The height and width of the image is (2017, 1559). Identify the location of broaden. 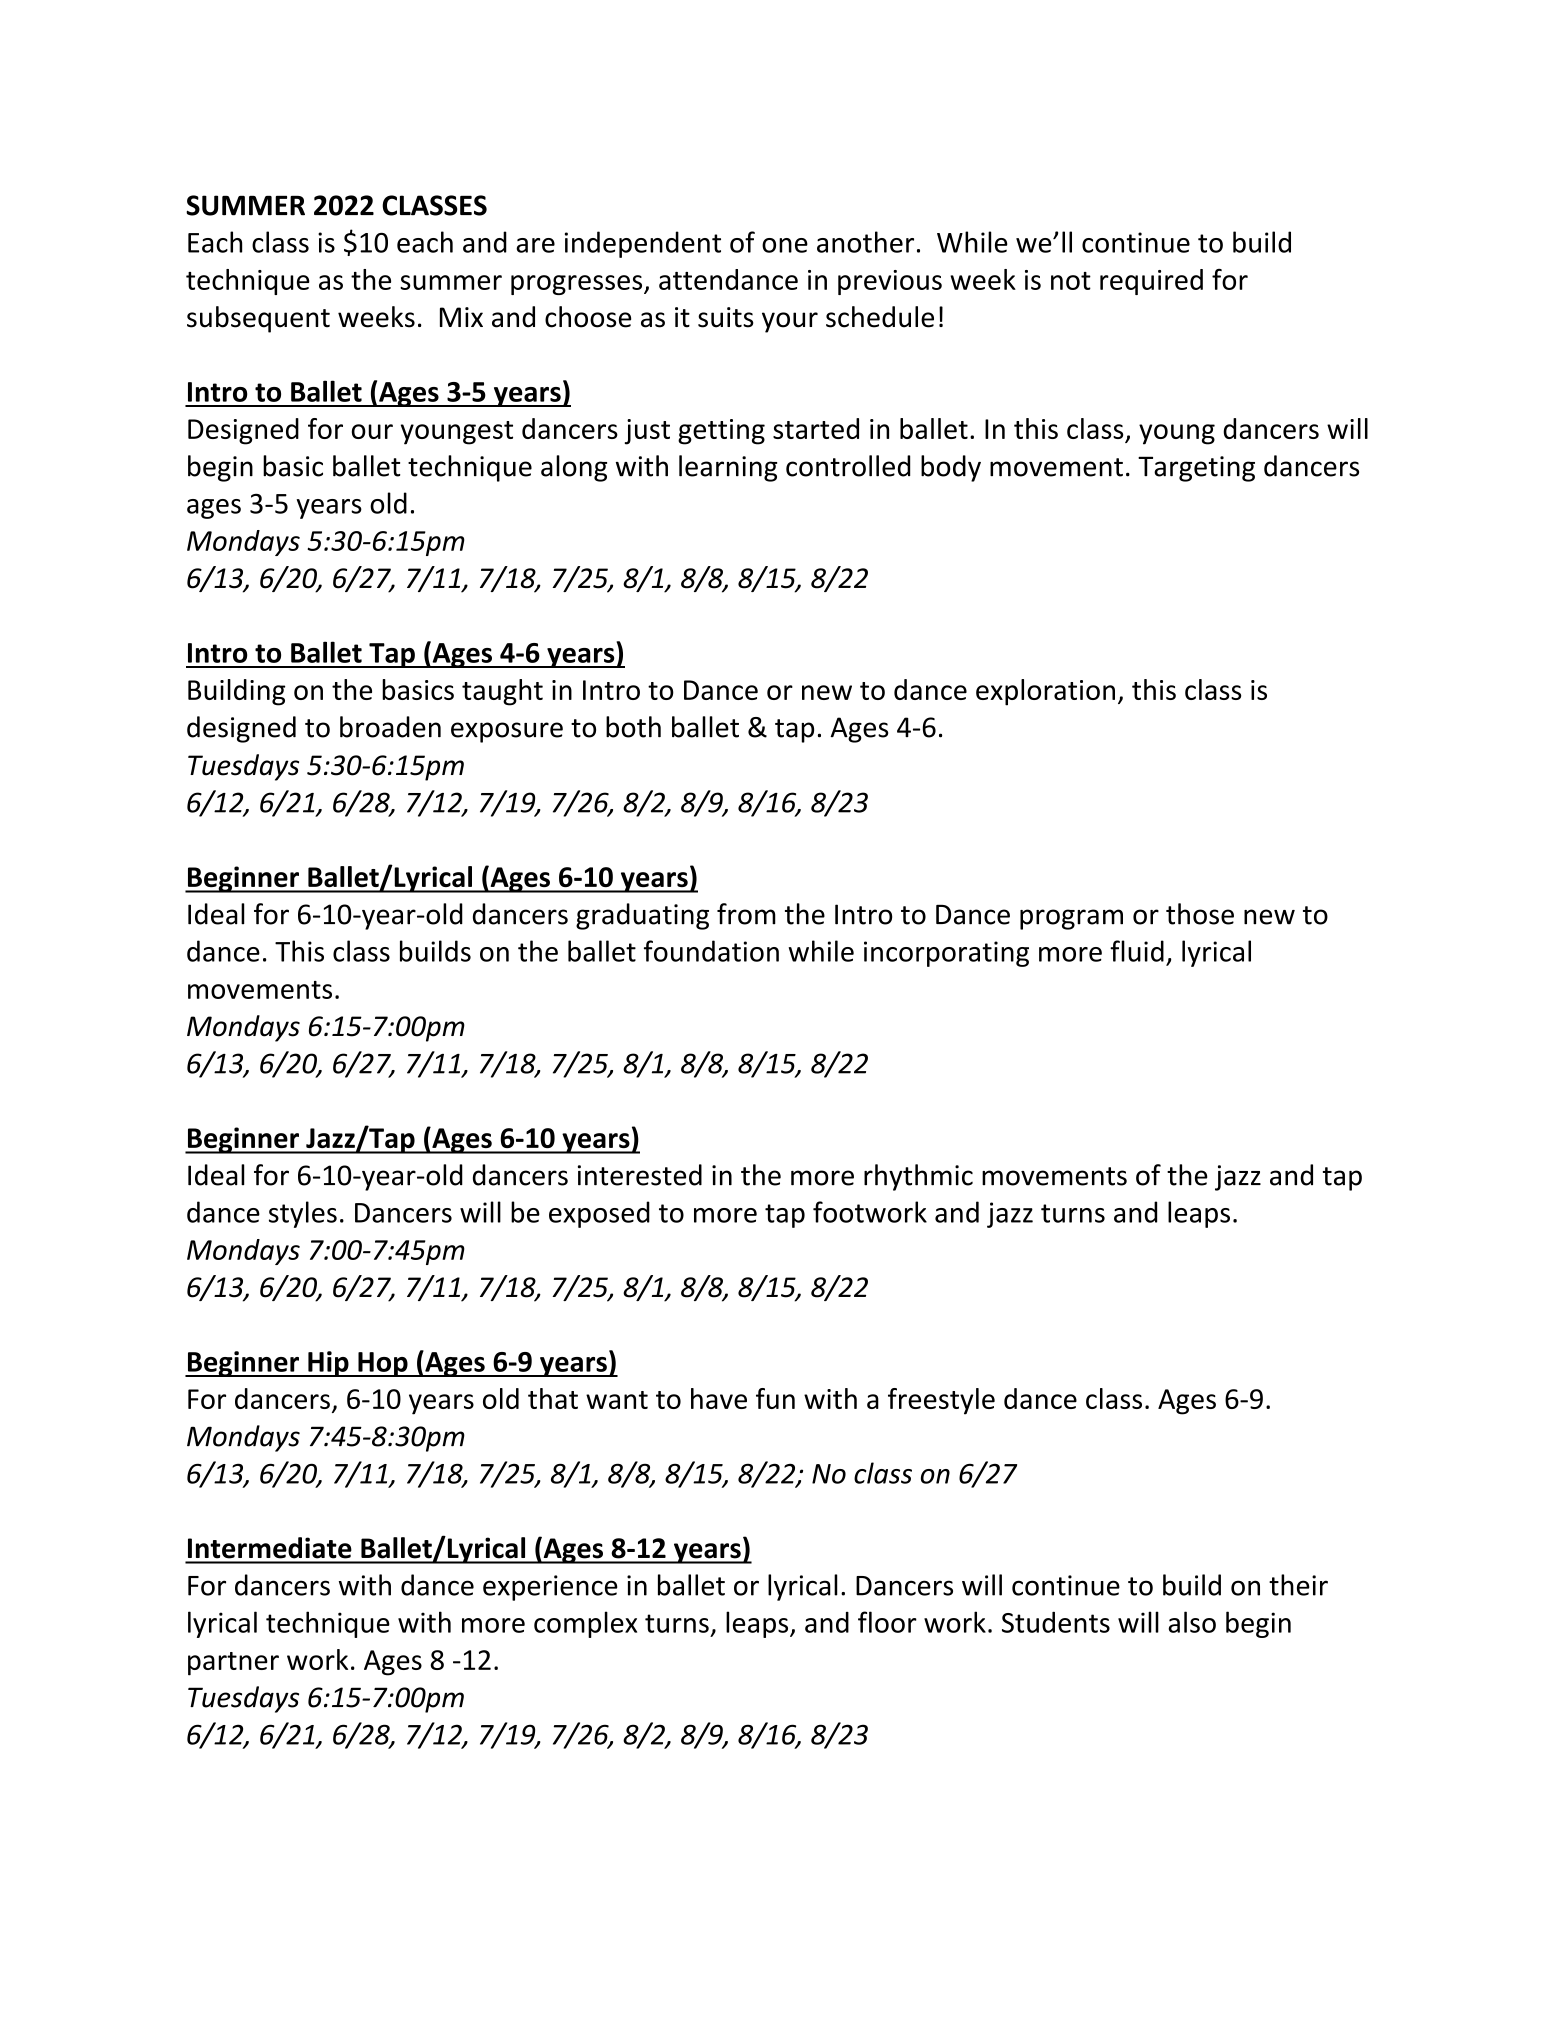
(390, 727).
